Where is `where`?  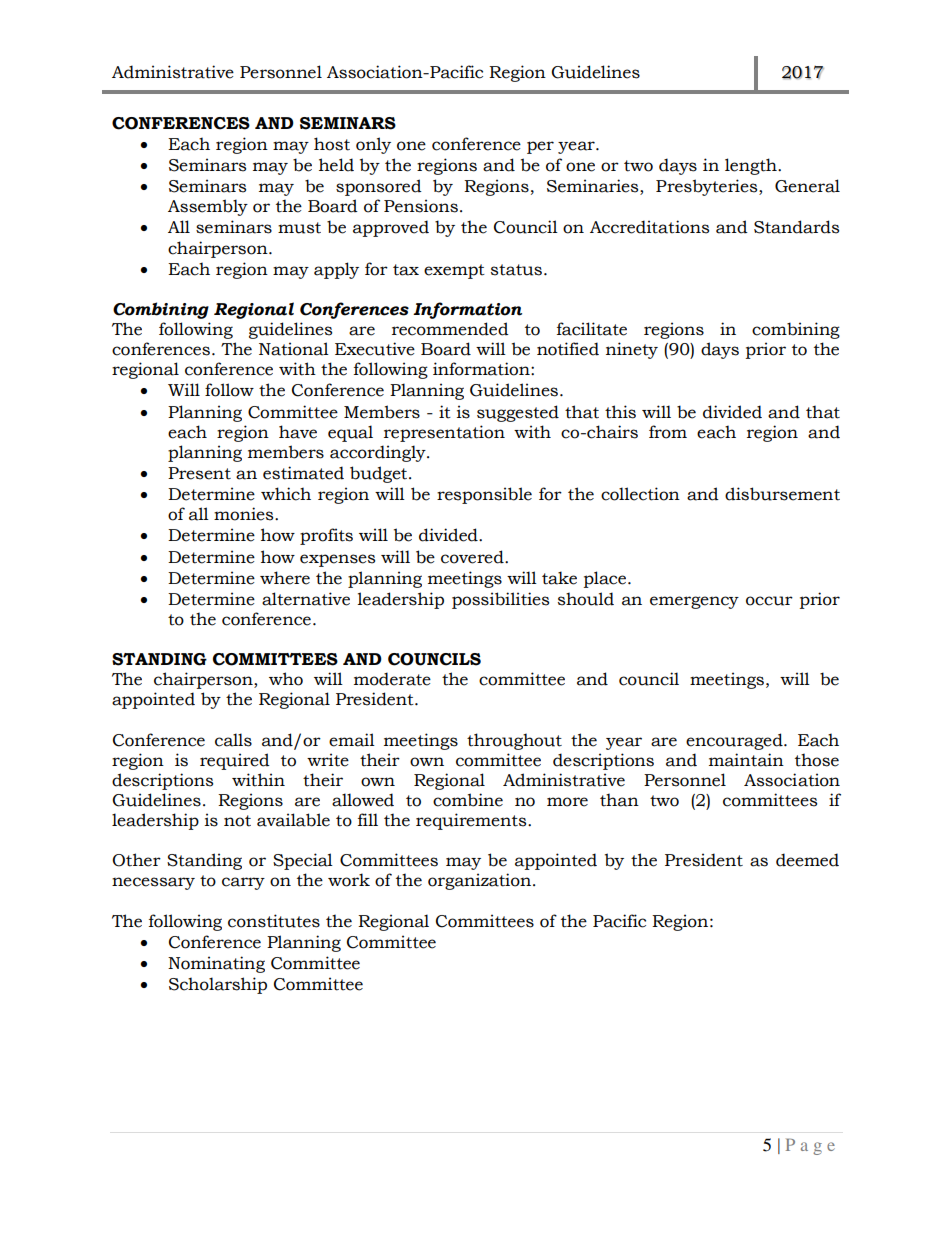
where is located at coordinates (285, 578).
